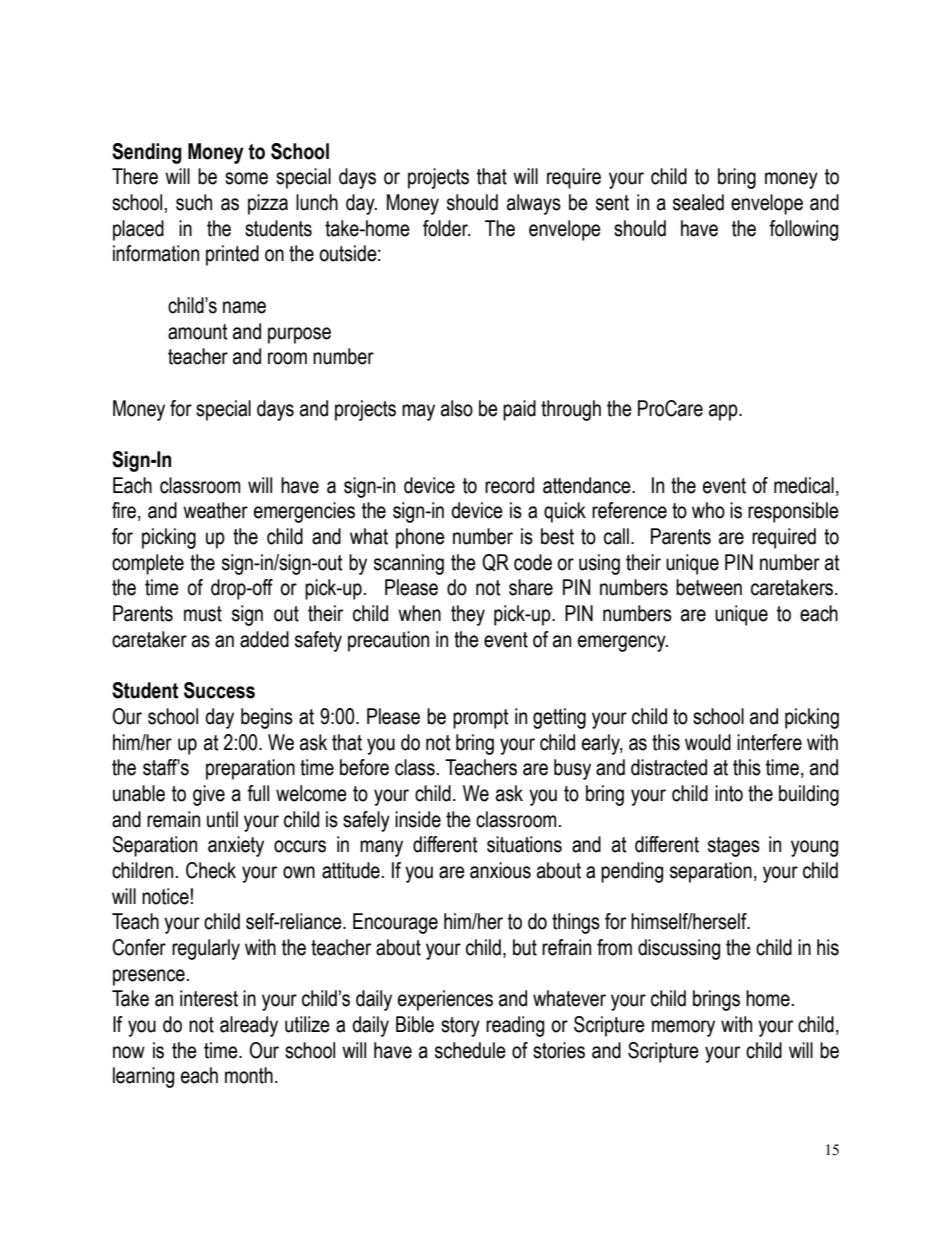 The width and height of the page is (952, 1233). What do you see at coordinates (420, 538) in the page?
I see `phone` at bounding box center [420, 538].
